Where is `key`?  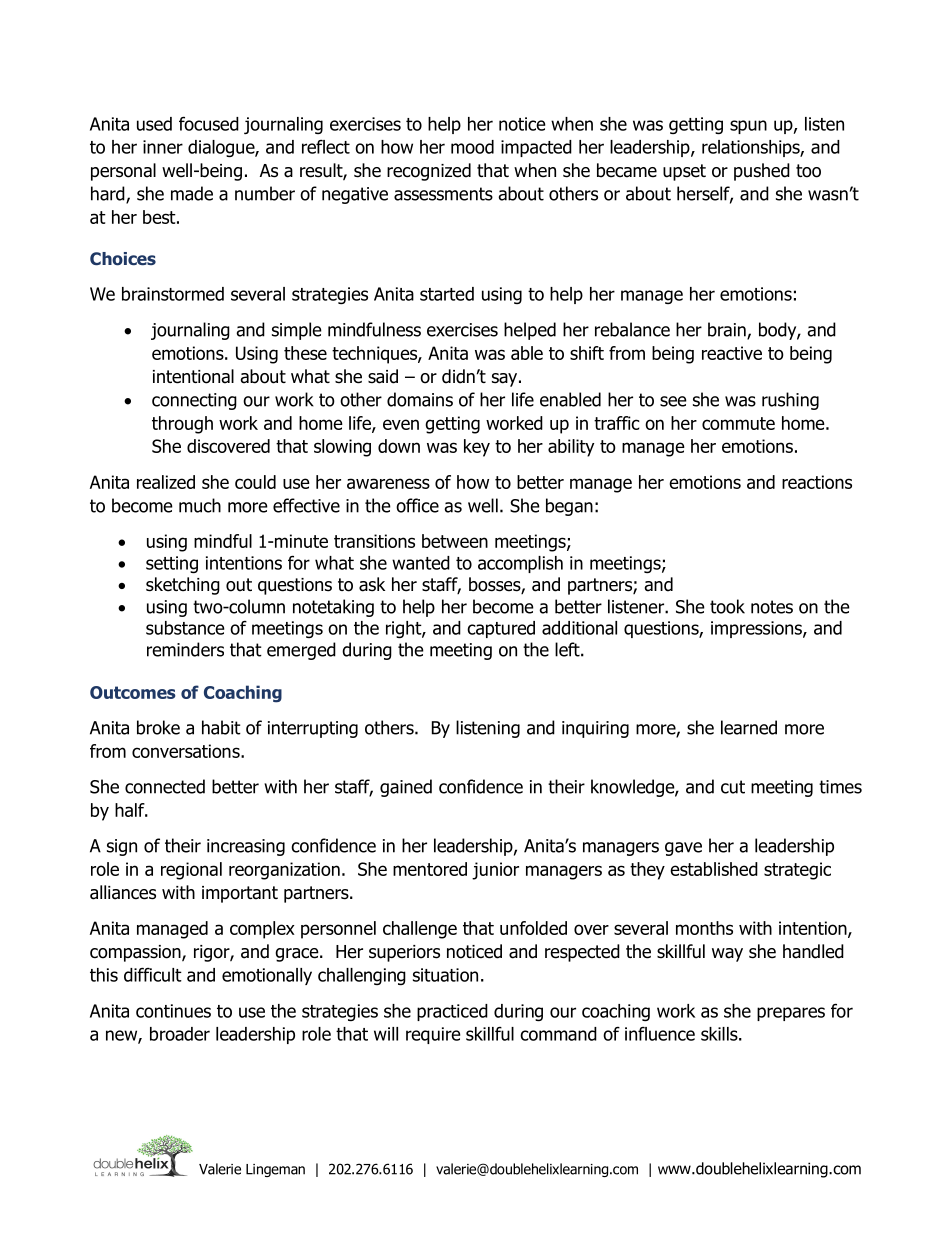
key is located at coordinates (477, 448).
